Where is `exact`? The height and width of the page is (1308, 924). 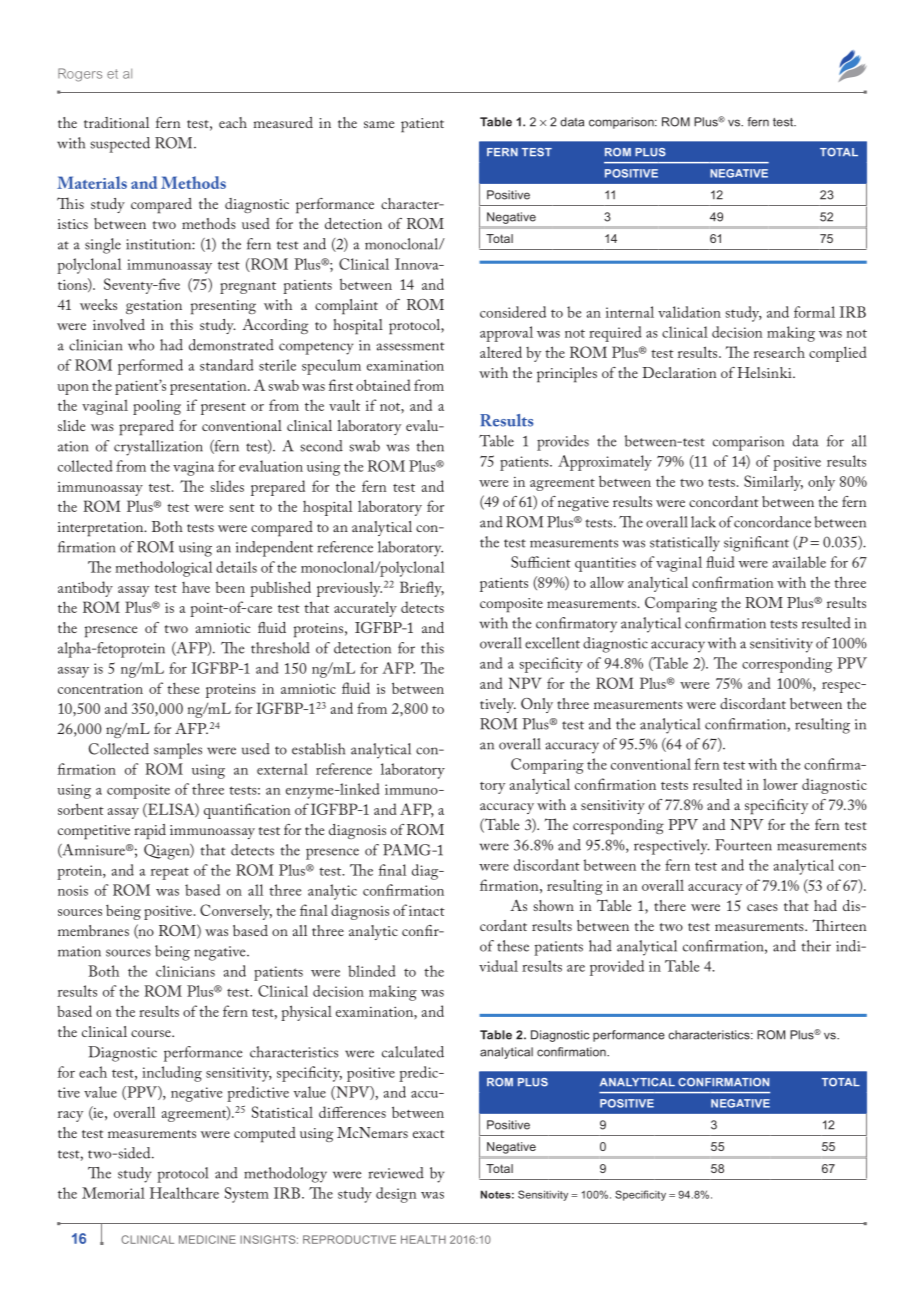 exact is located at coordinates (428, 1134).
